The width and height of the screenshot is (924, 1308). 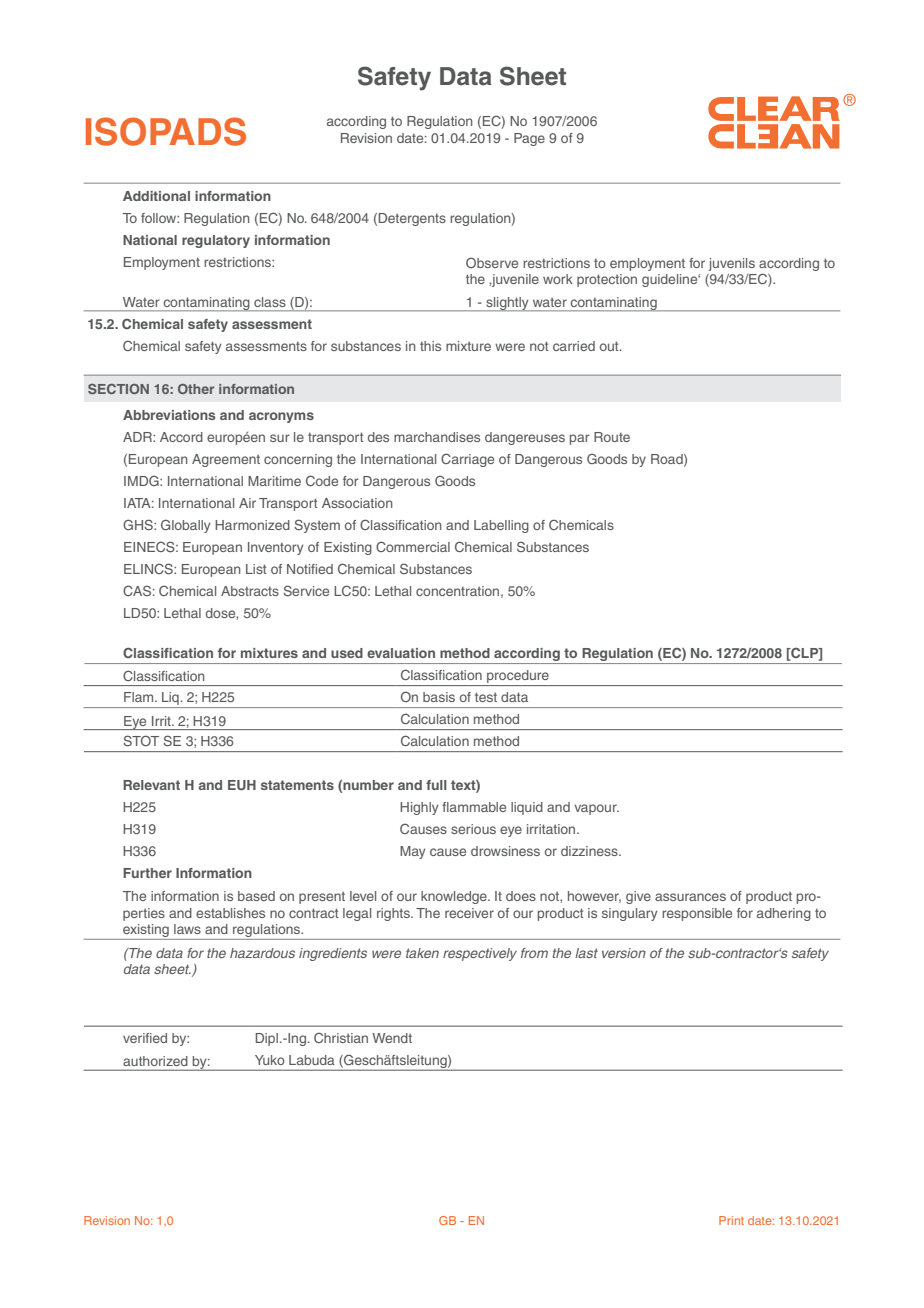 What do you see at coordinates (250, 591) in the screenshot?
I see `Abstracts` at bounding box center [250, 591].
